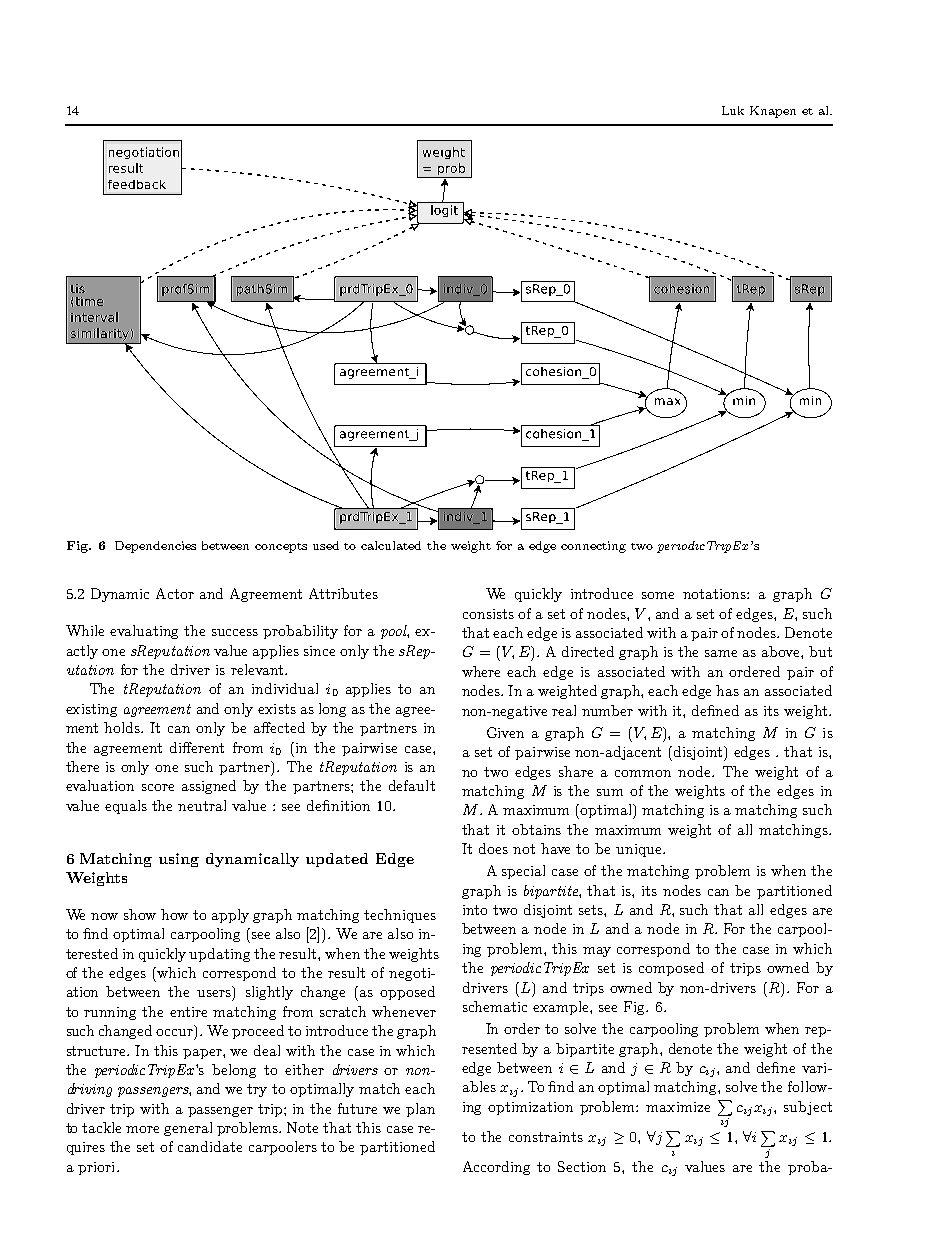  Describe the element at coordinates (721, 653) in the image. I see `same` at that location.
